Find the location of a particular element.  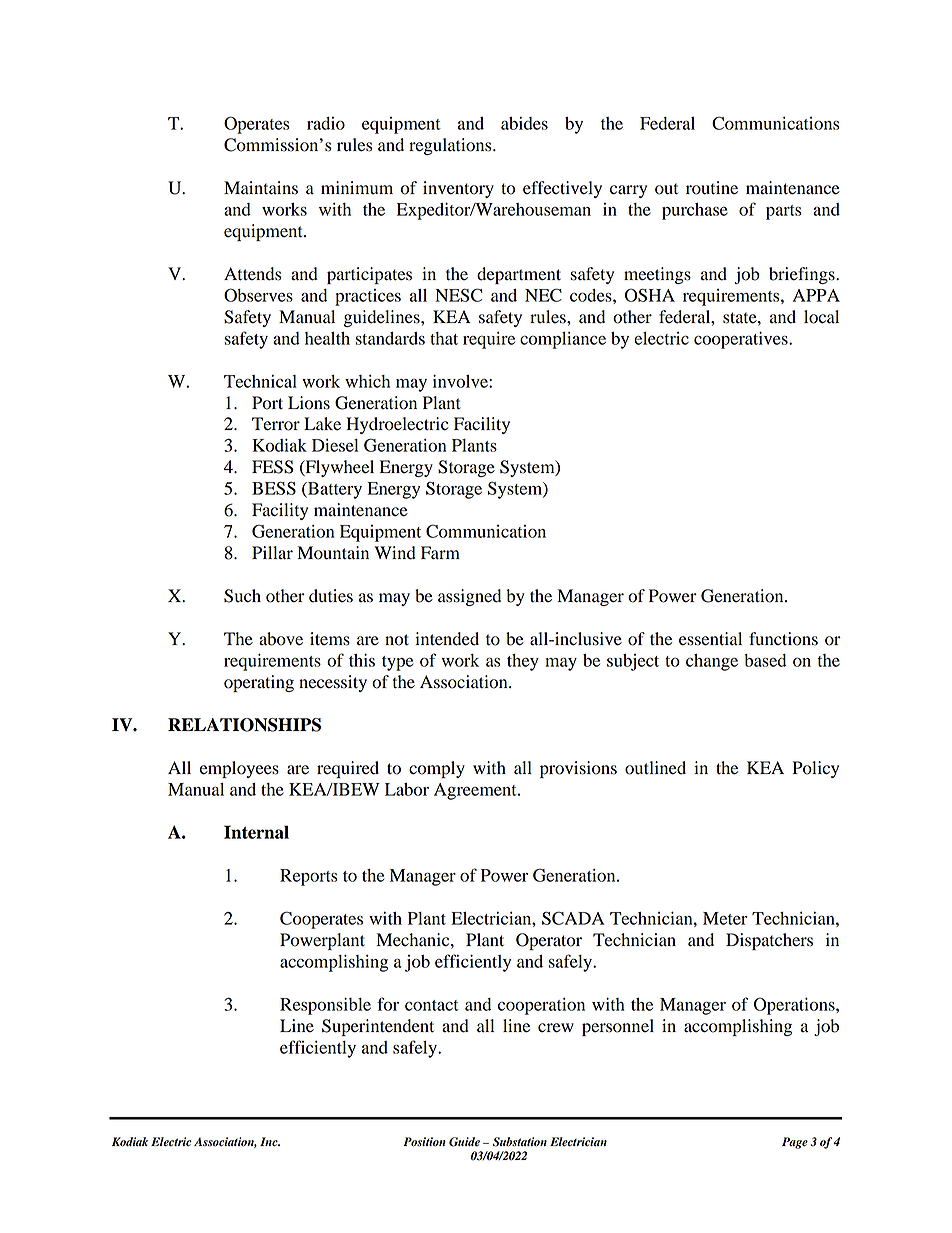

Policy is located at coordinates (815, 769).
